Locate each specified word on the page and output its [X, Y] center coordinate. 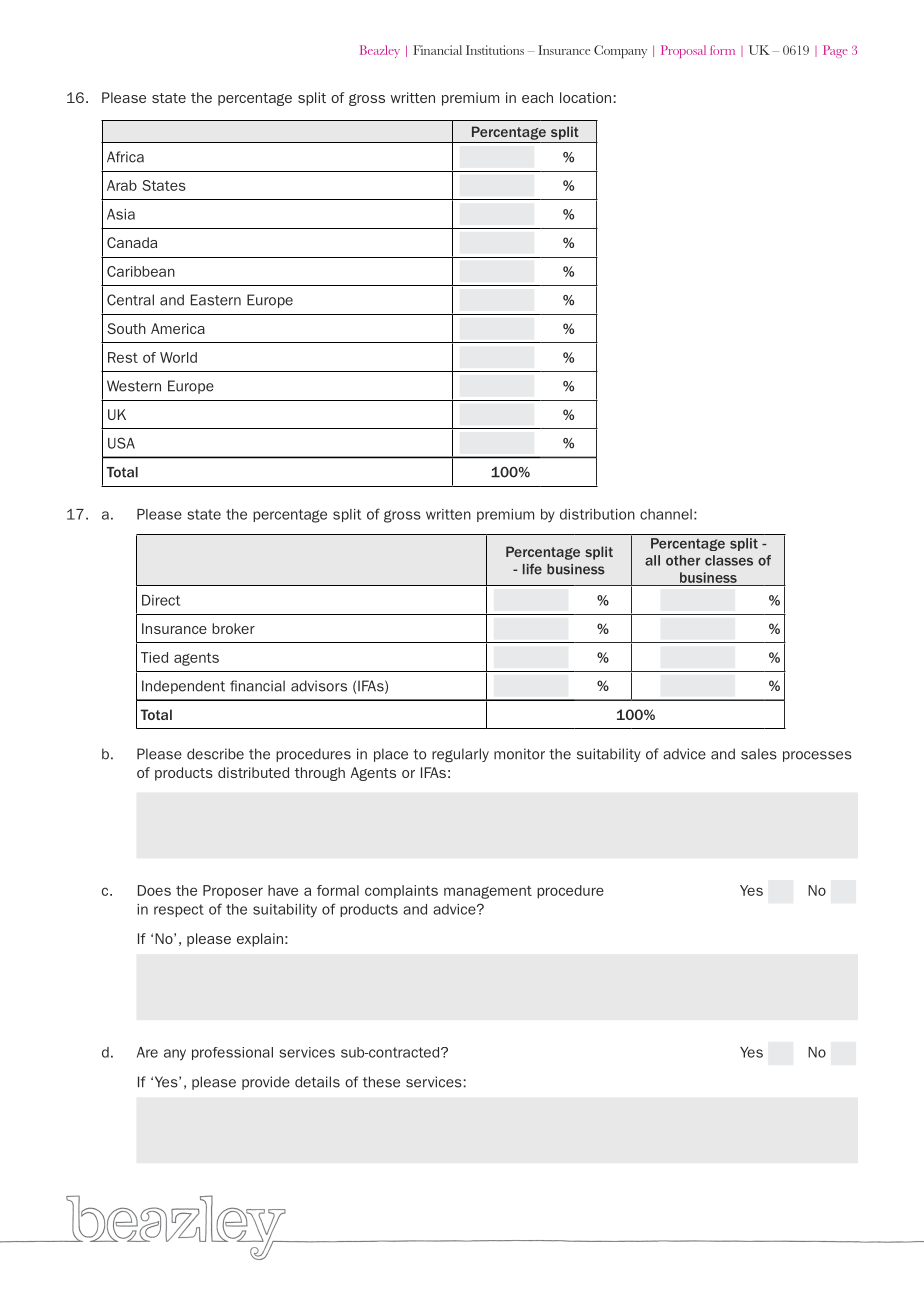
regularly [460, 755]
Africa [125, 157]
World [178, 357]
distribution [597, 514]
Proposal [683, 51]
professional [232, 1053]
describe [215, 754]
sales [759, 754]
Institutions [495, 50]
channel [666, 514]
